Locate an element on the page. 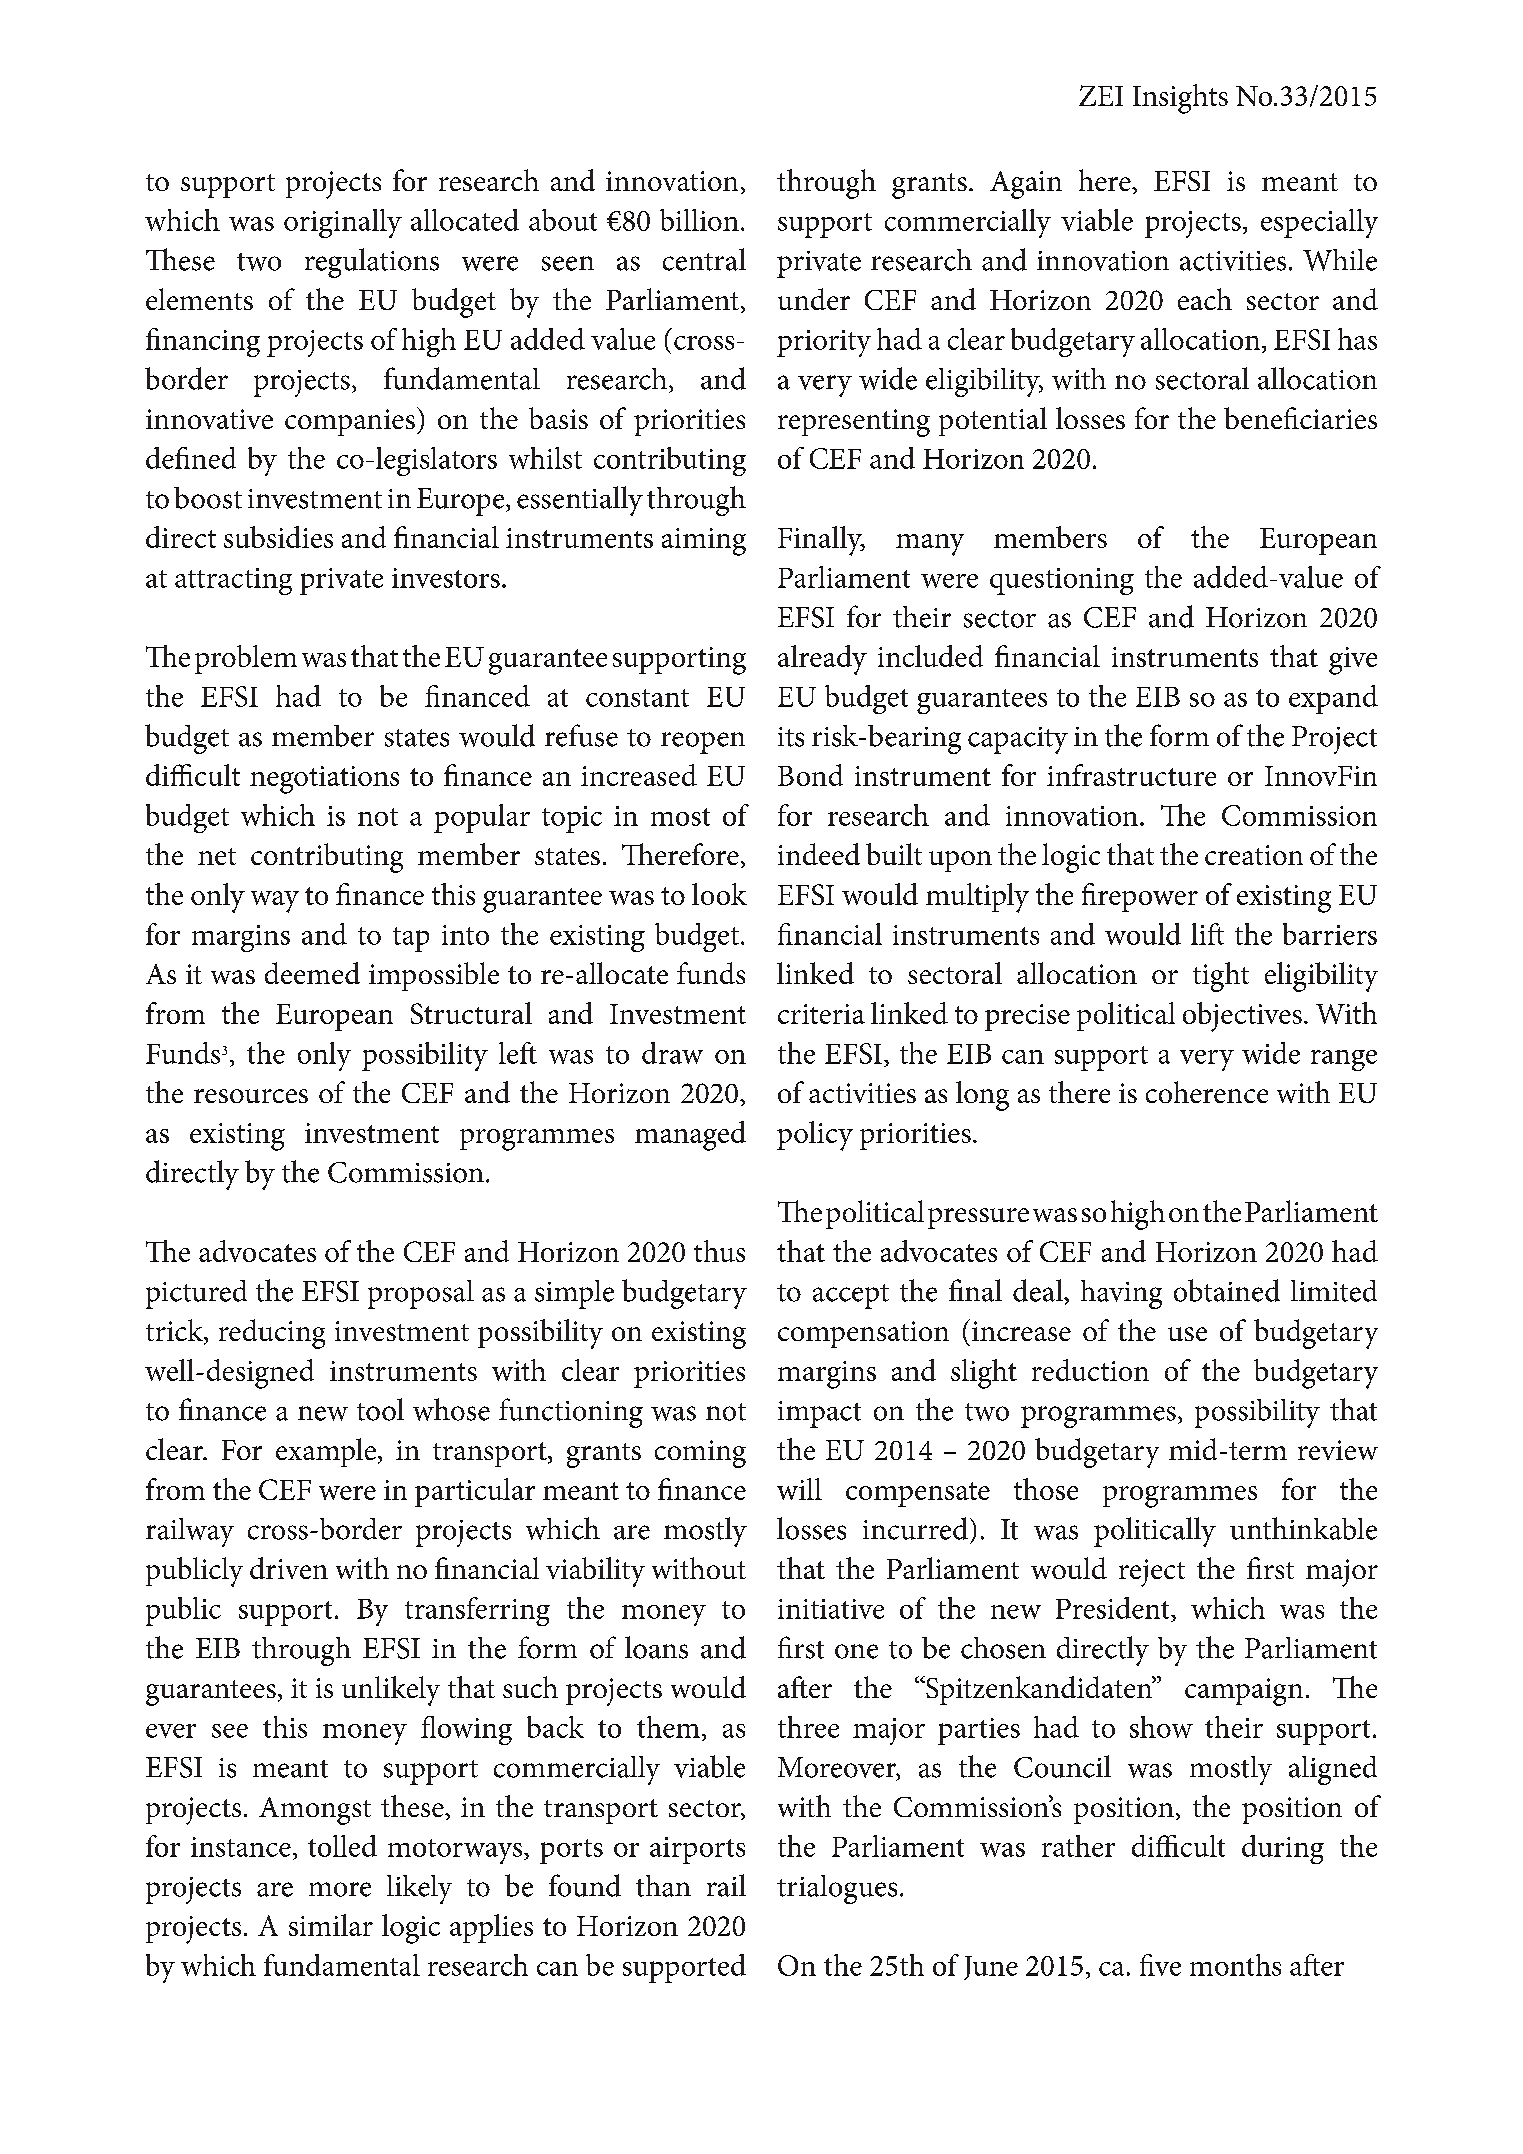 This document has width=1523, height=2154. billion is located at coordinates (699, 220).
